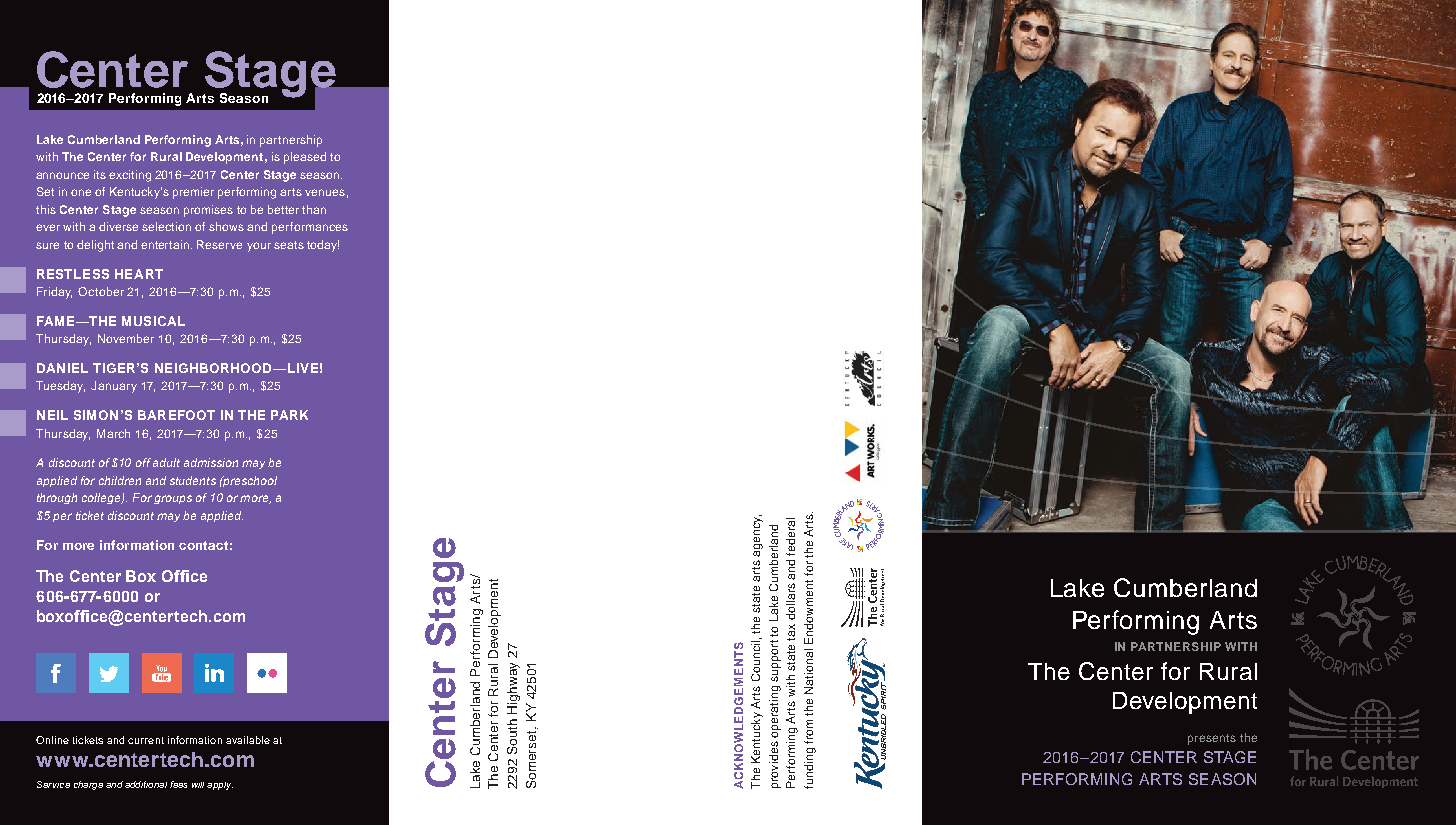 This page has width=1456, height=825. Describe the element at coordinates (1212, 739) in the page. I see `presents` at that location.
